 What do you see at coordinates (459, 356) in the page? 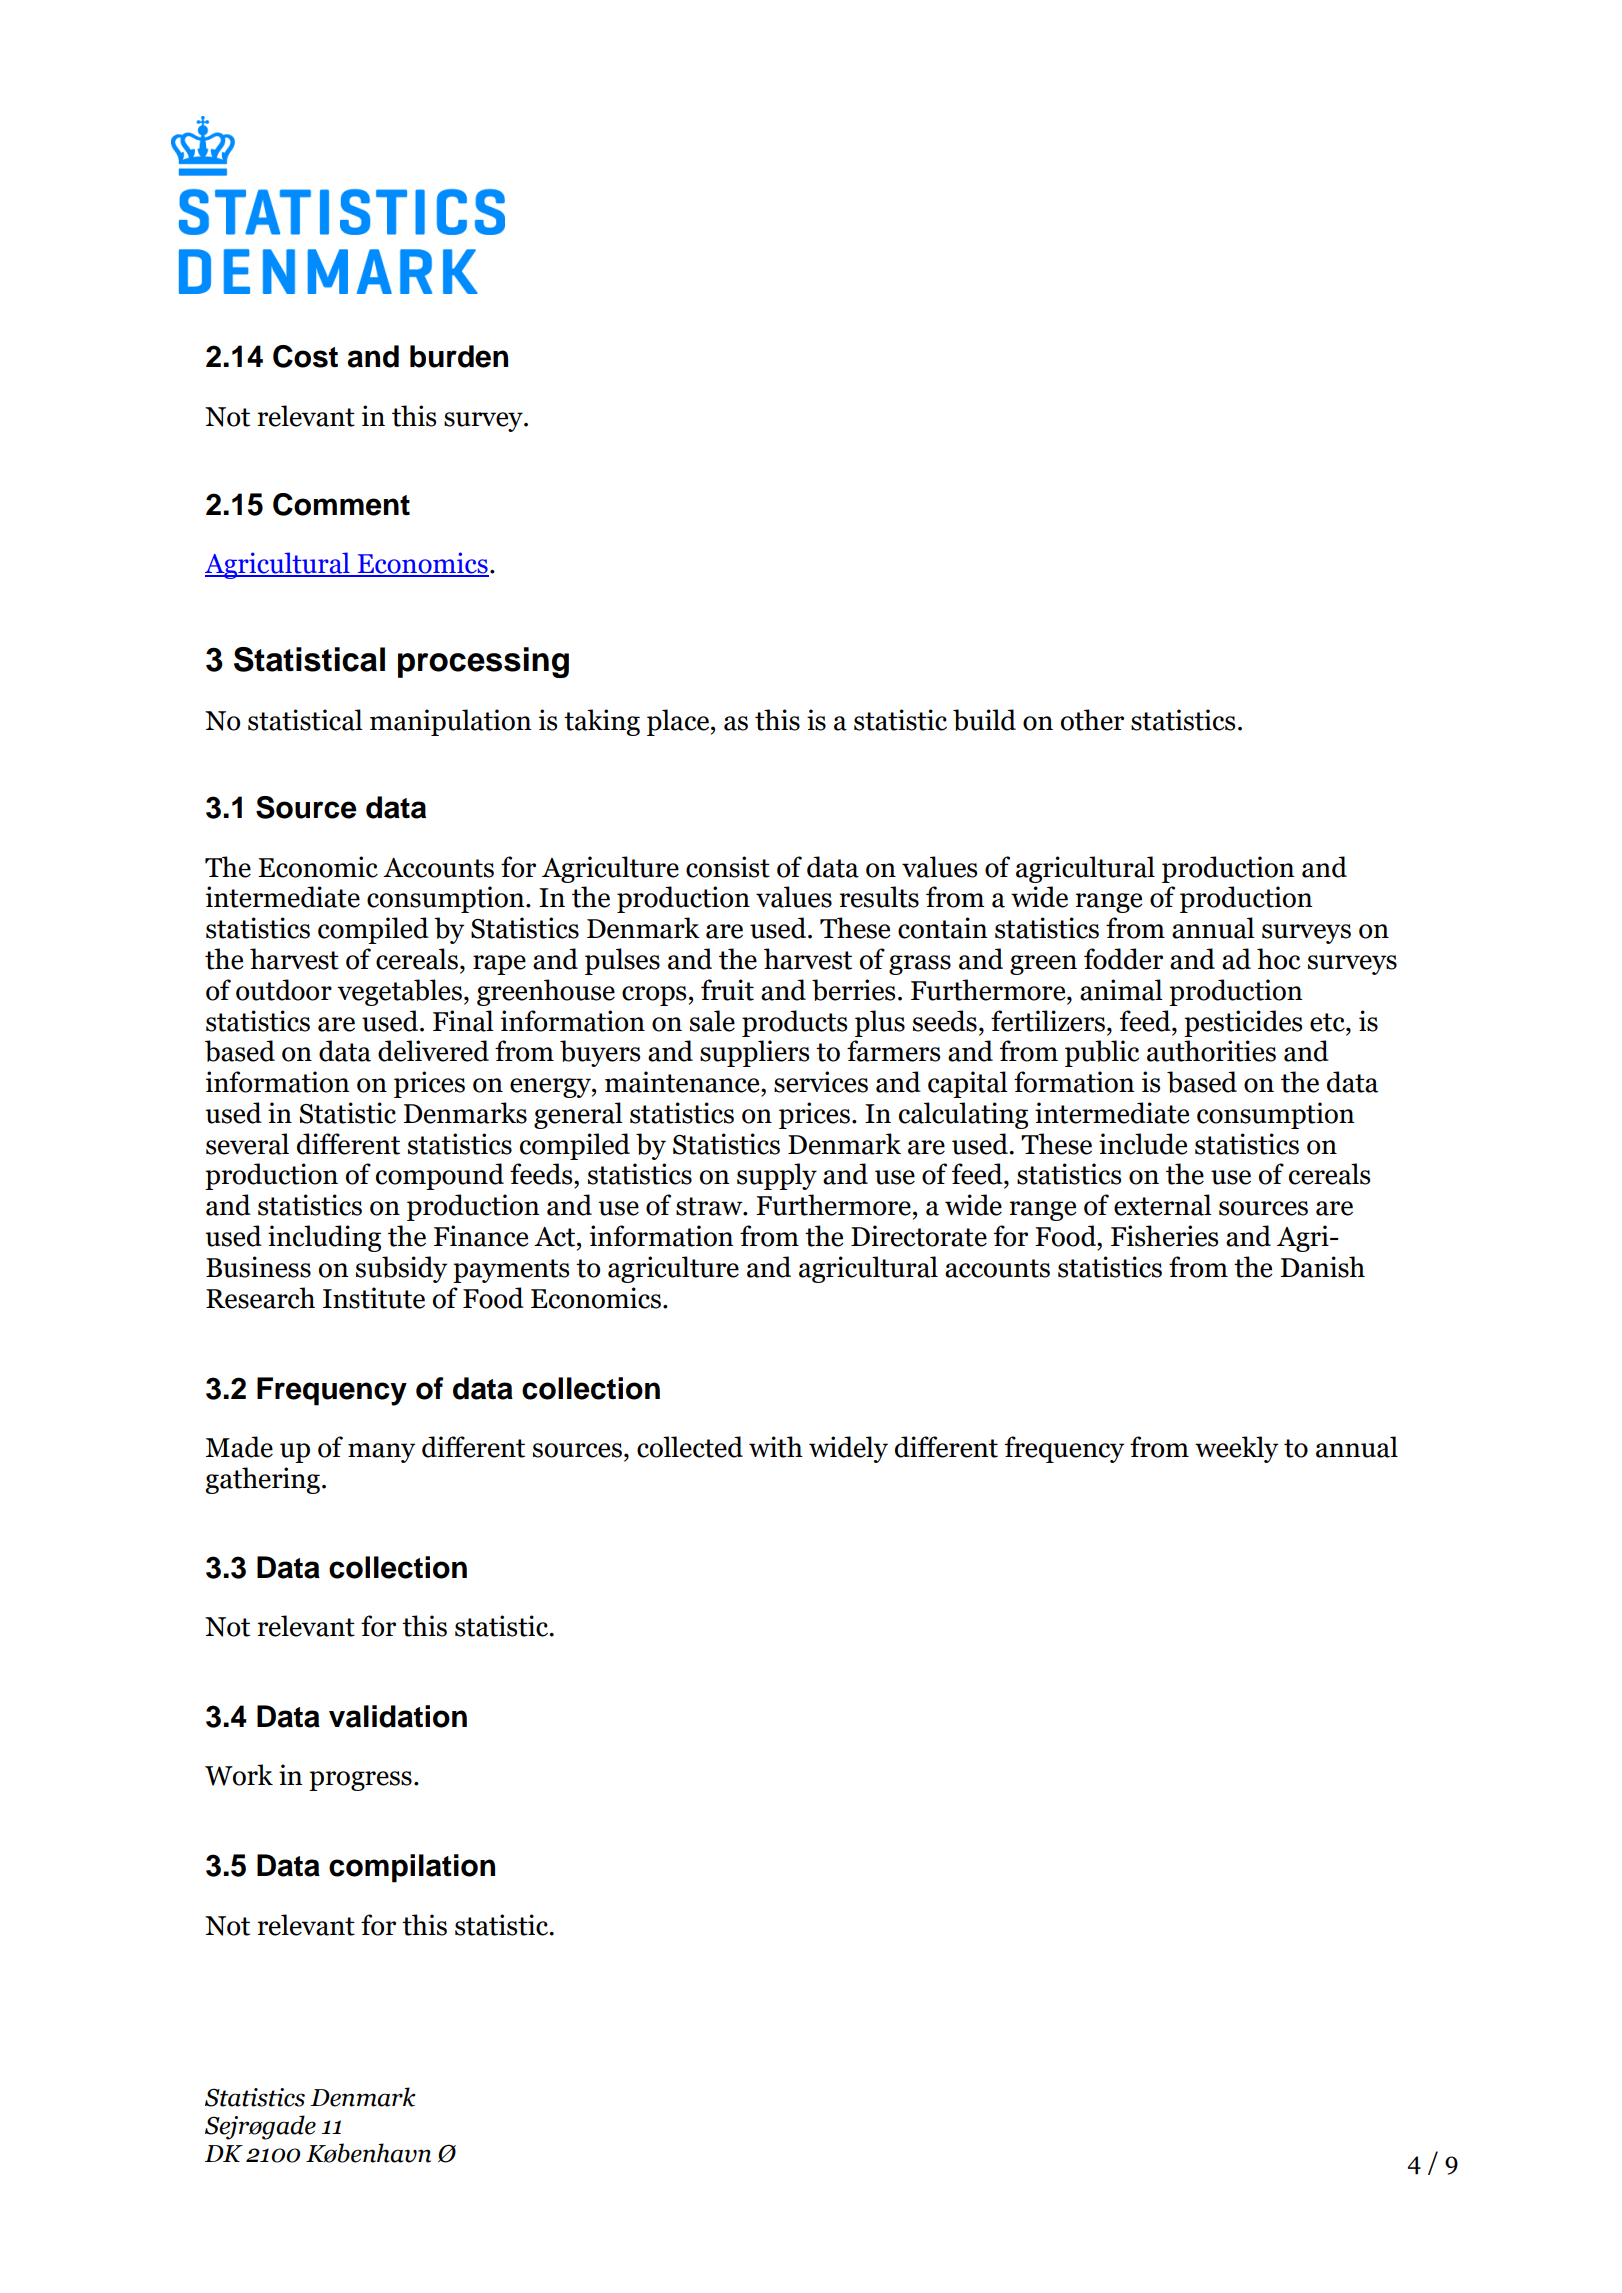
I see `burden` at bounding box center [459, 356].
